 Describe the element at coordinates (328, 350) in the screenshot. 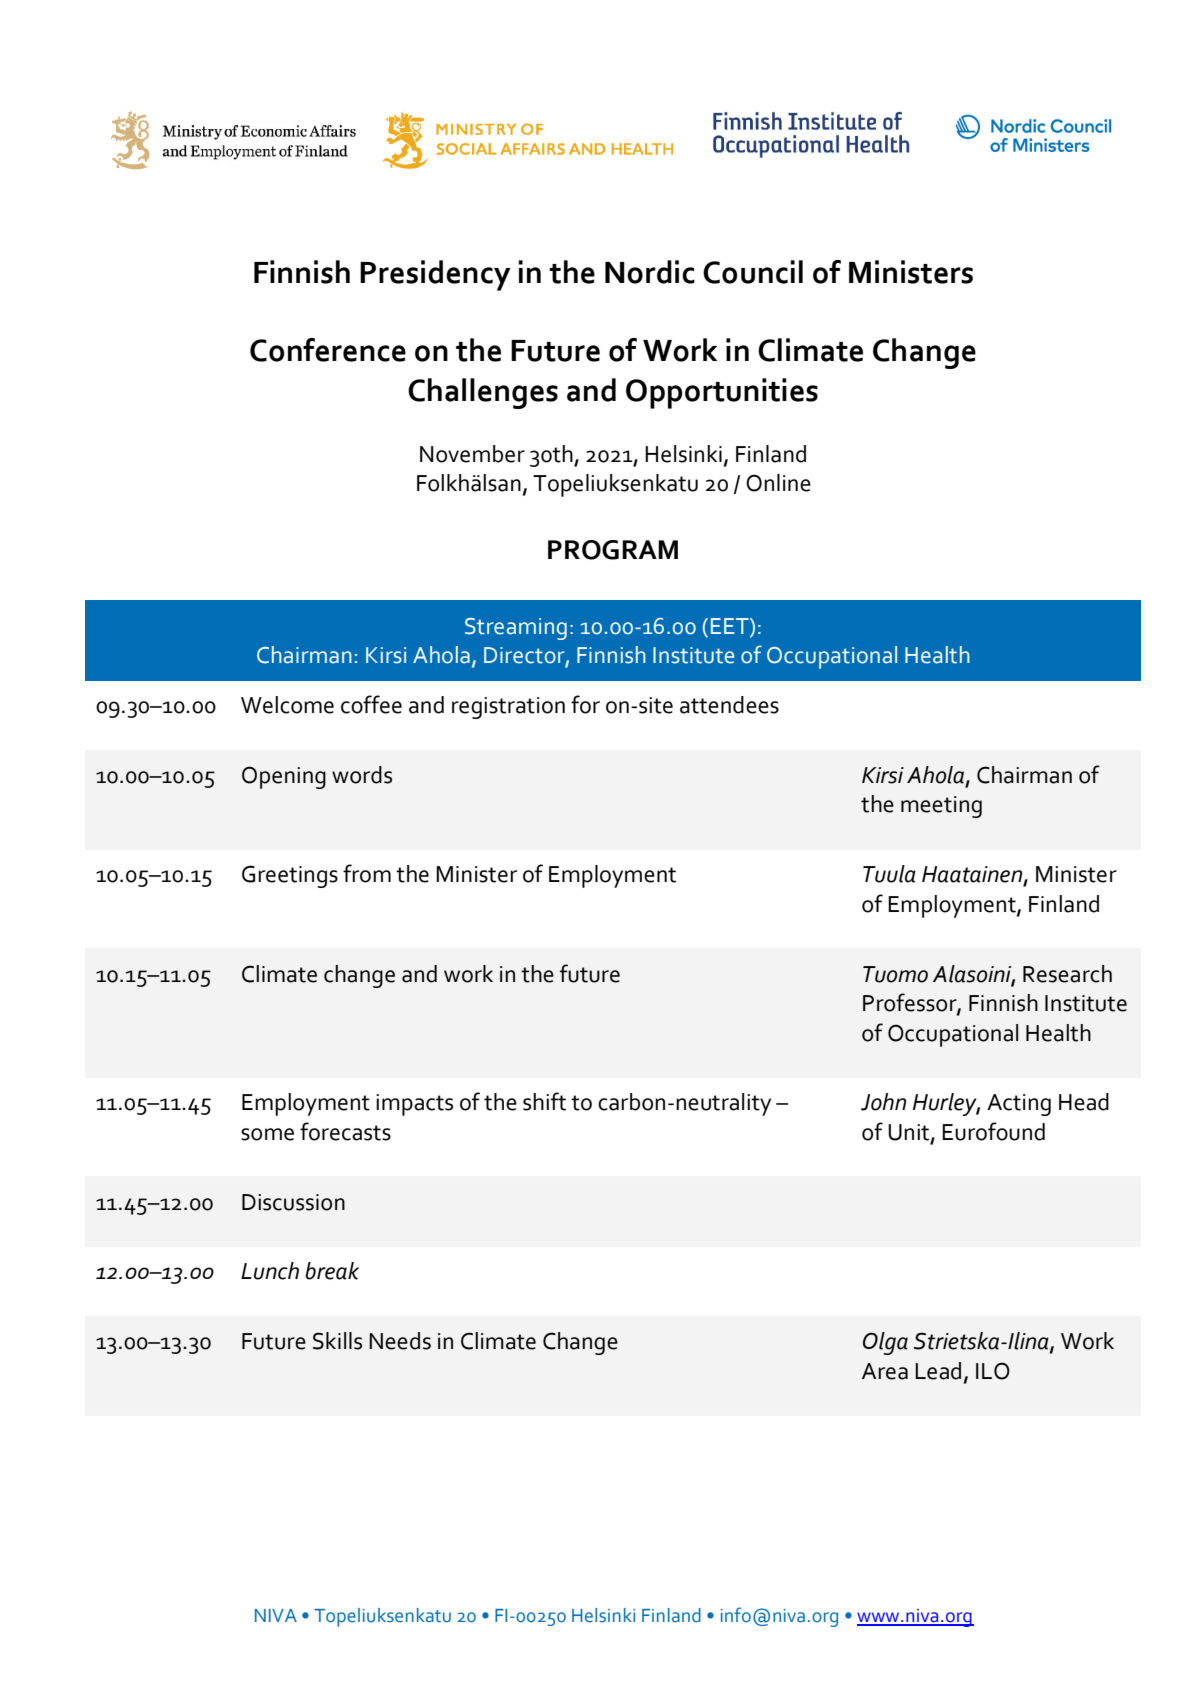

I see `Conference` at that location.
